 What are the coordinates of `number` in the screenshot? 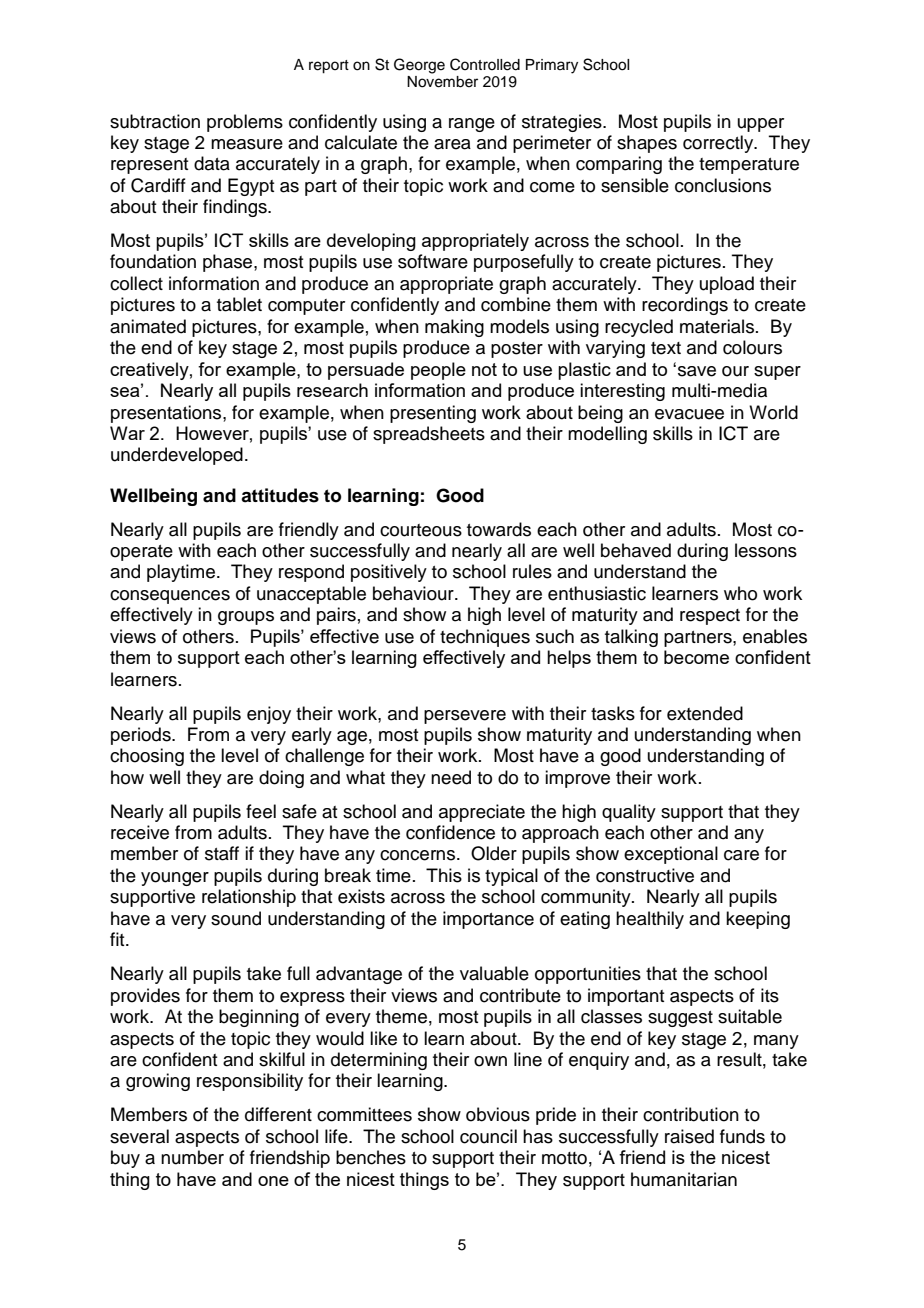 It's located at (192, 1157).
